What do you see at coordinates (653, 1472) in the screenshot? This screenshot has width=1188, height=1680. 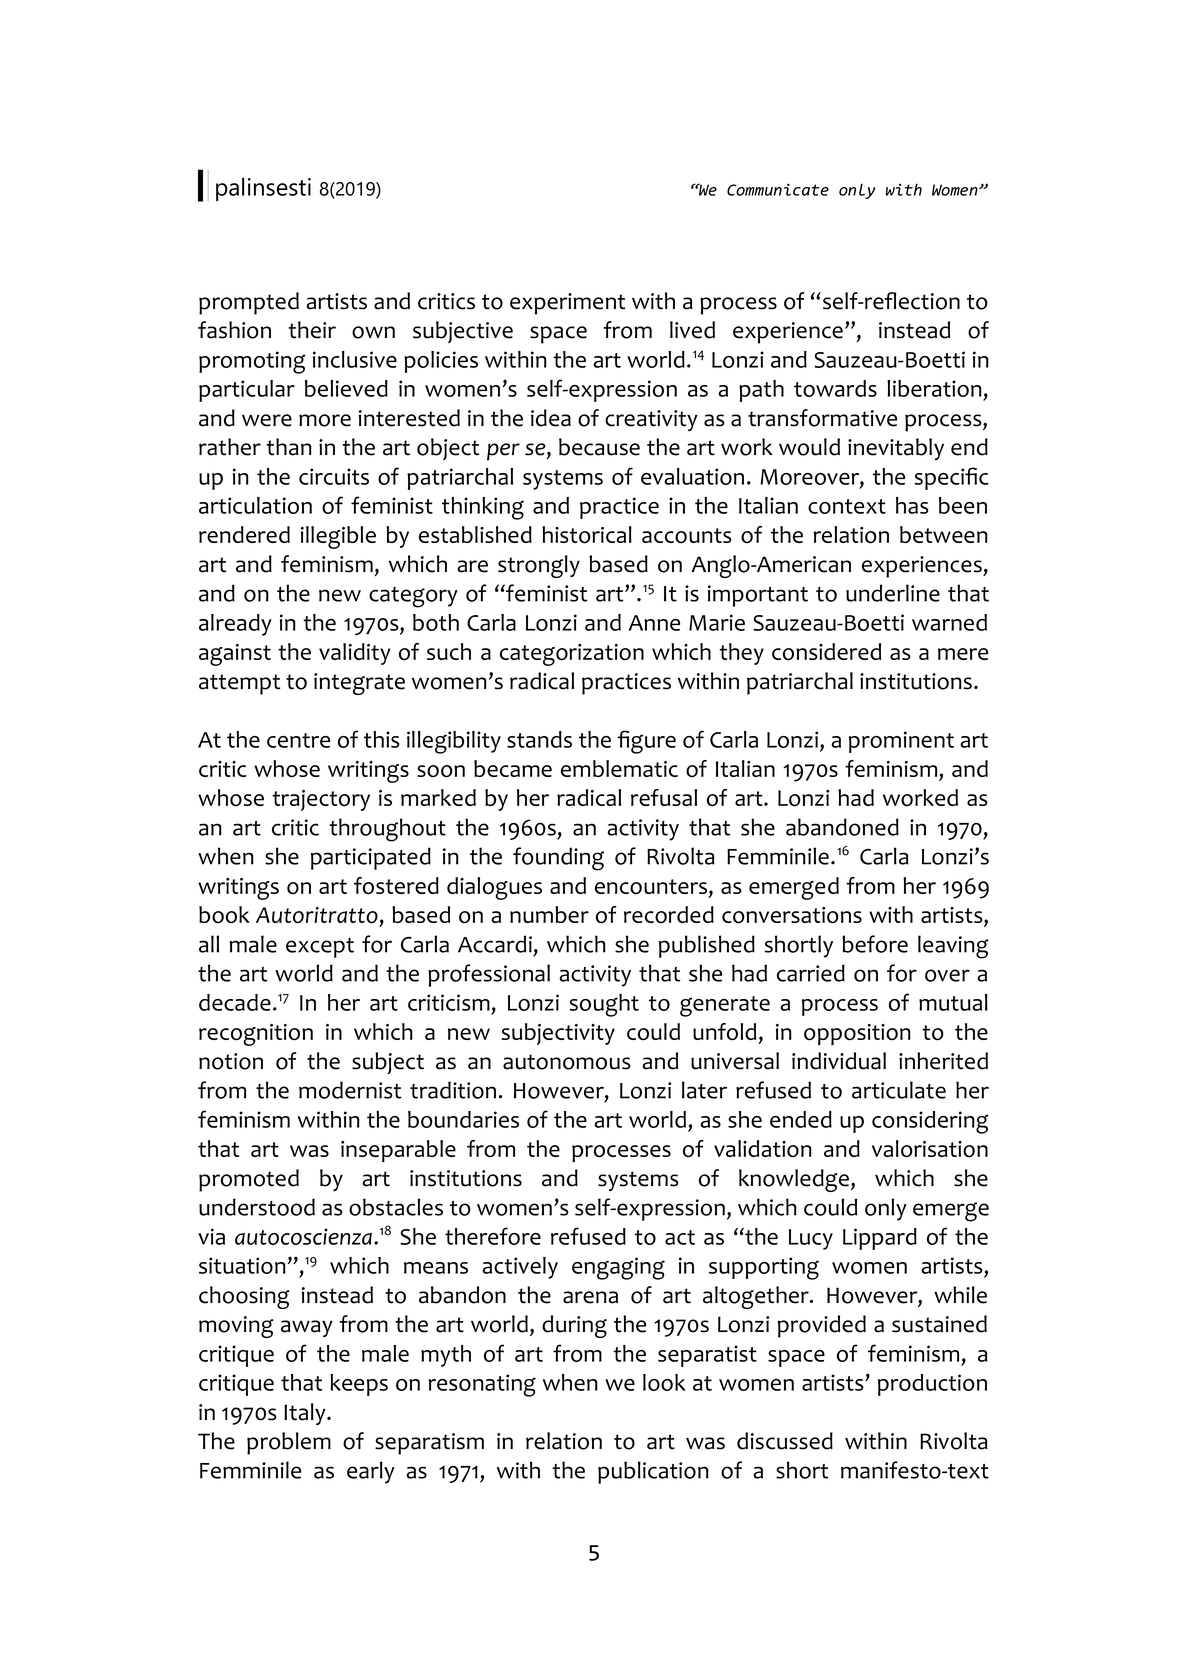 I see `publication` at bounding box center [653, 1472].
